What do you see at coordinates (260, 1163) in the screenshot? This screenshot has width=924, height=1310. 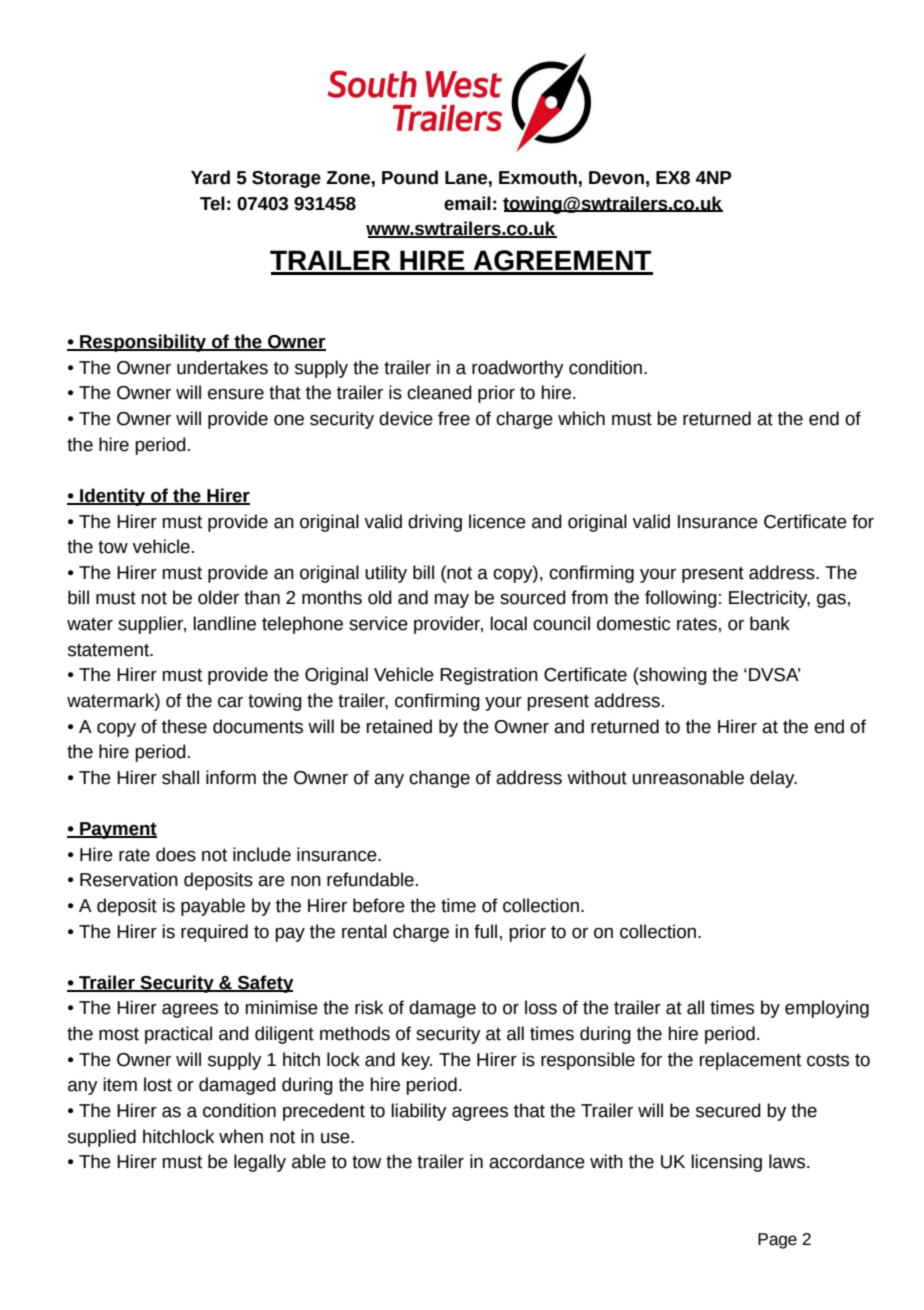 I see `legally` at bounding box center [260, 1163].
